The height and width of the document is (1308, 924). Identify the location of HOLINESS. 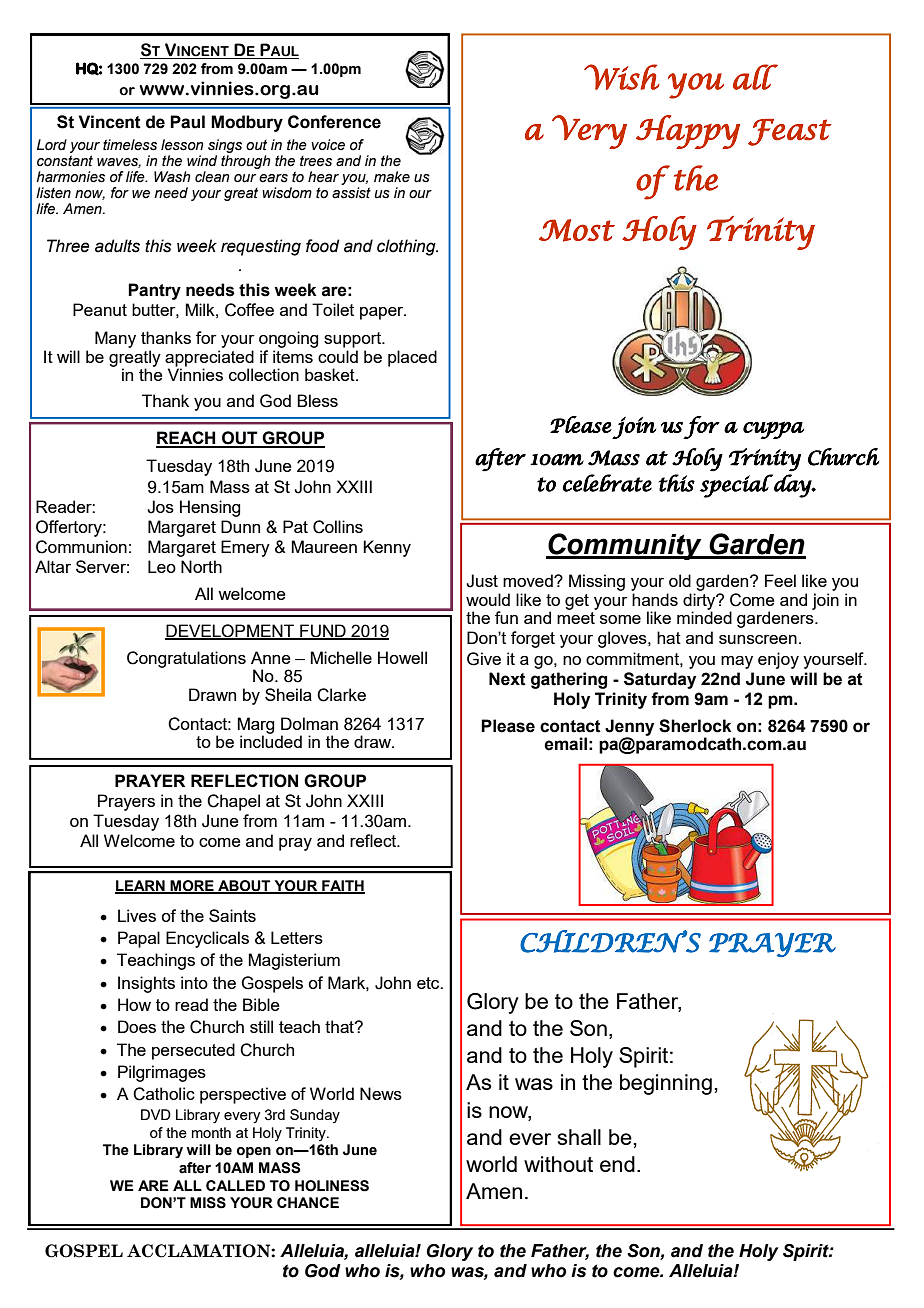
(332, 1186).
